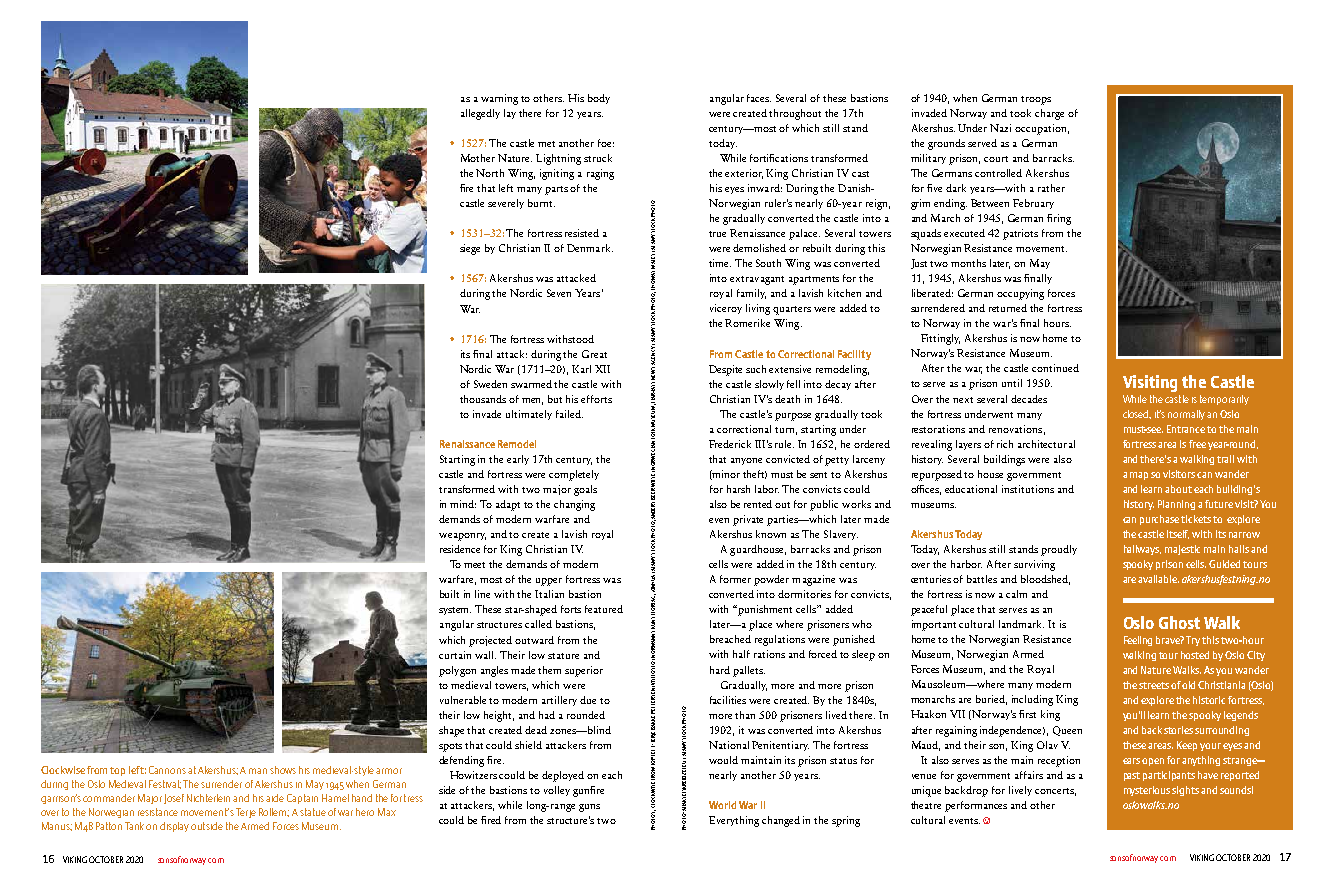 The image size is (1334, 896). I want to click on system, so click(455, 611).
